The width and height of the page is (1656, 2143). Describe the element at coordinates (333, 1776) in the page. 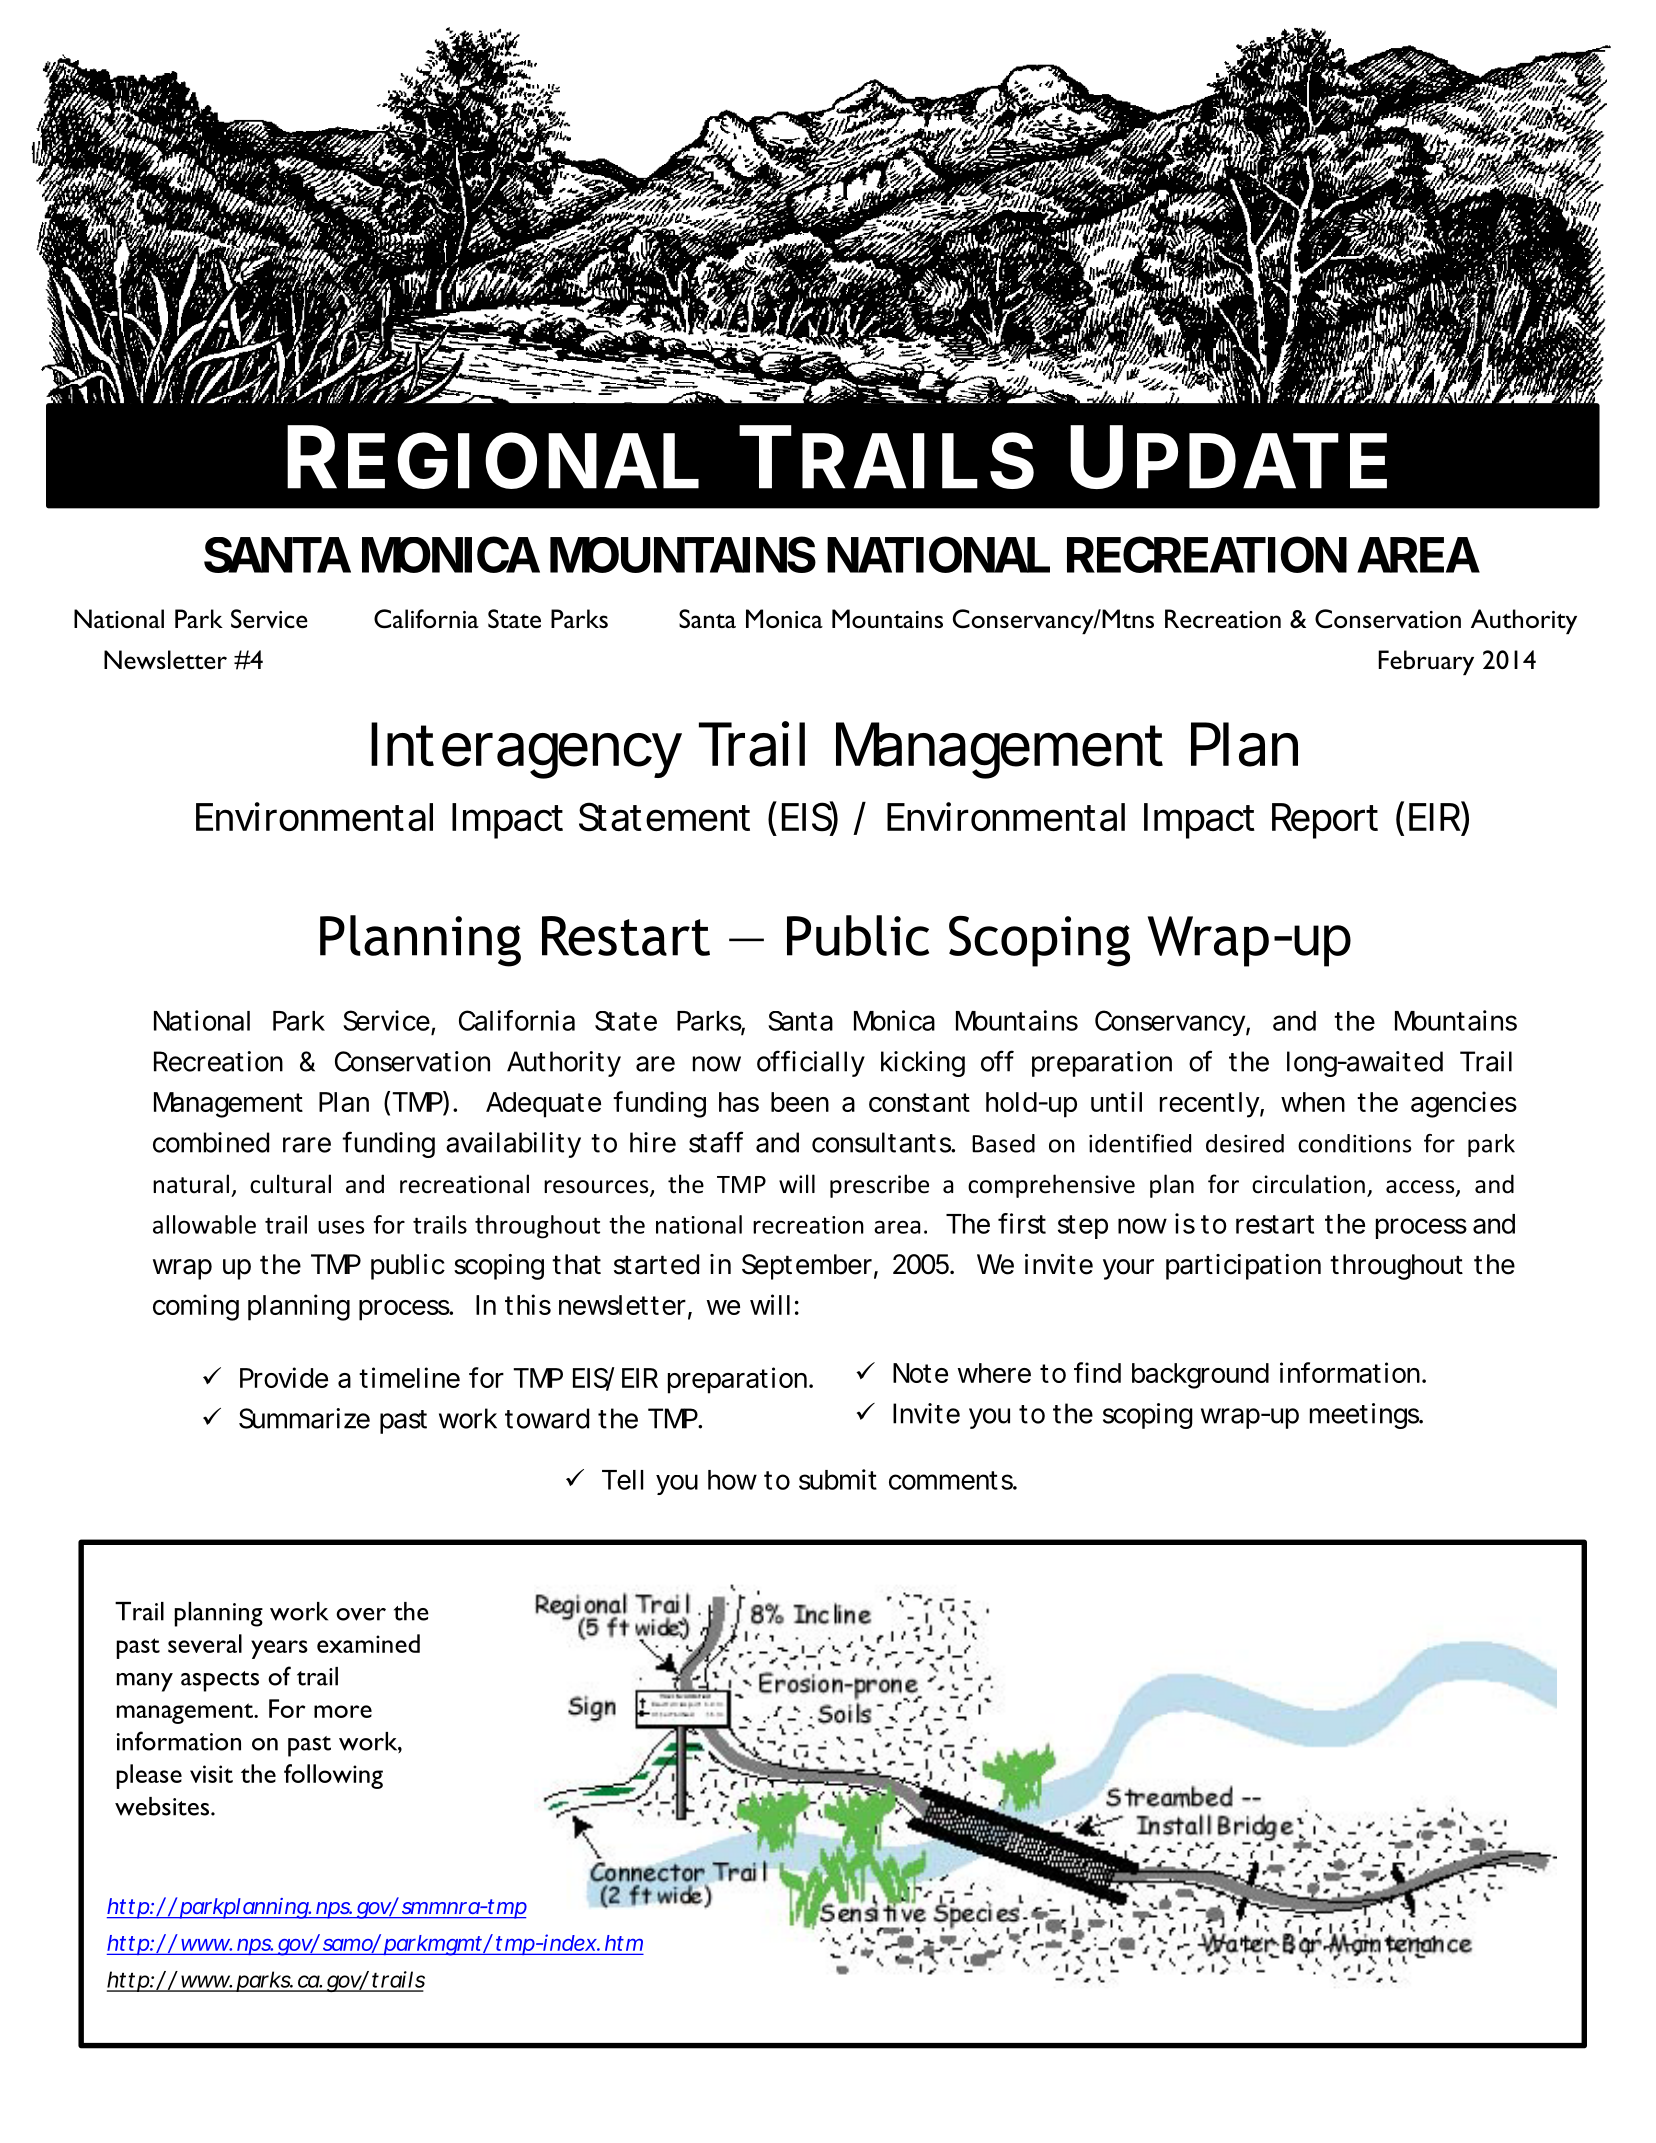

I see `following` at that location.
